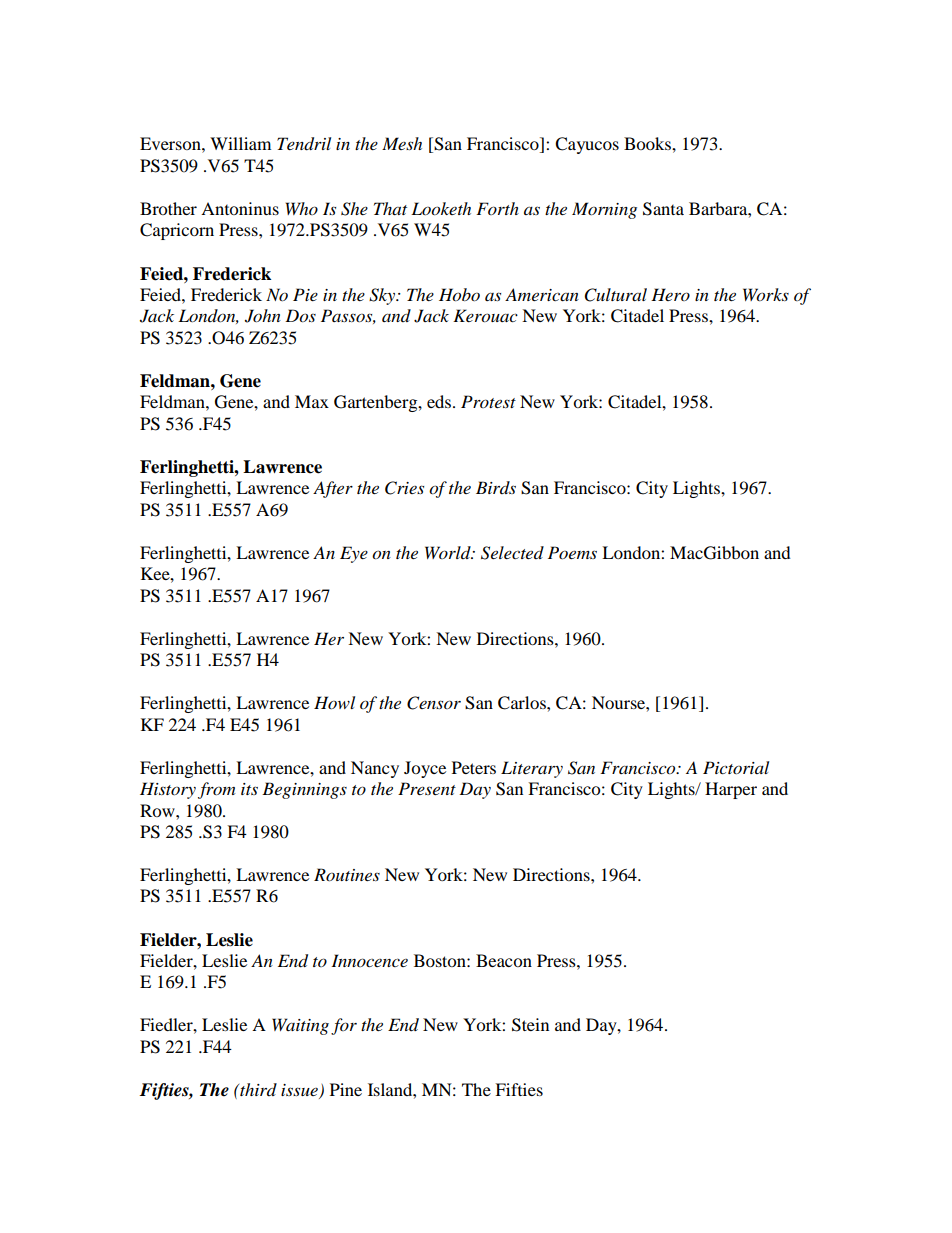 This document has width=952, height=1233. What do you see at coordinates (530, 1025) in the document?
I see `Stein` at bounding box center [530, 1025].
